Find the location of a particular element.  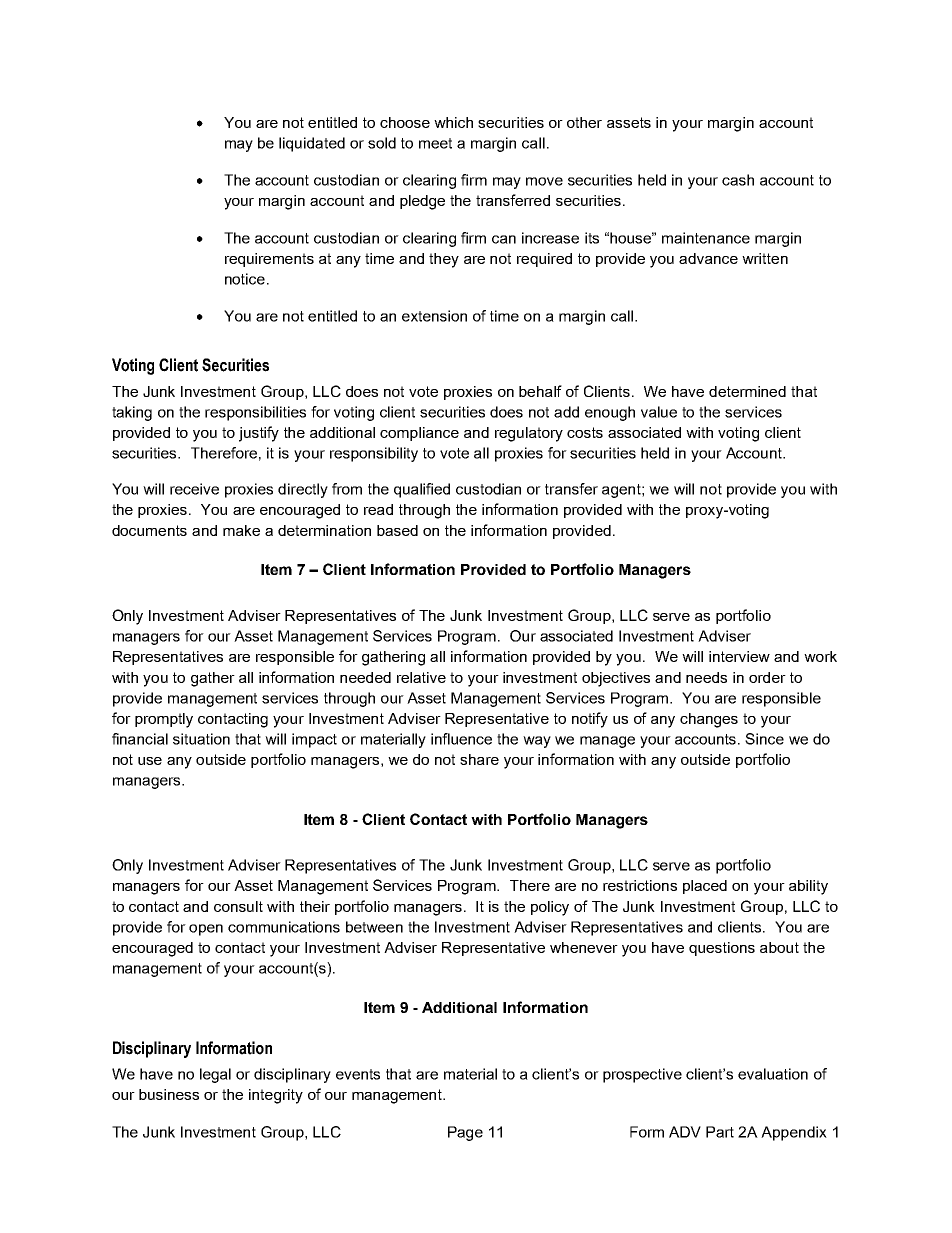

meet is located at coordinates (435, 143).
